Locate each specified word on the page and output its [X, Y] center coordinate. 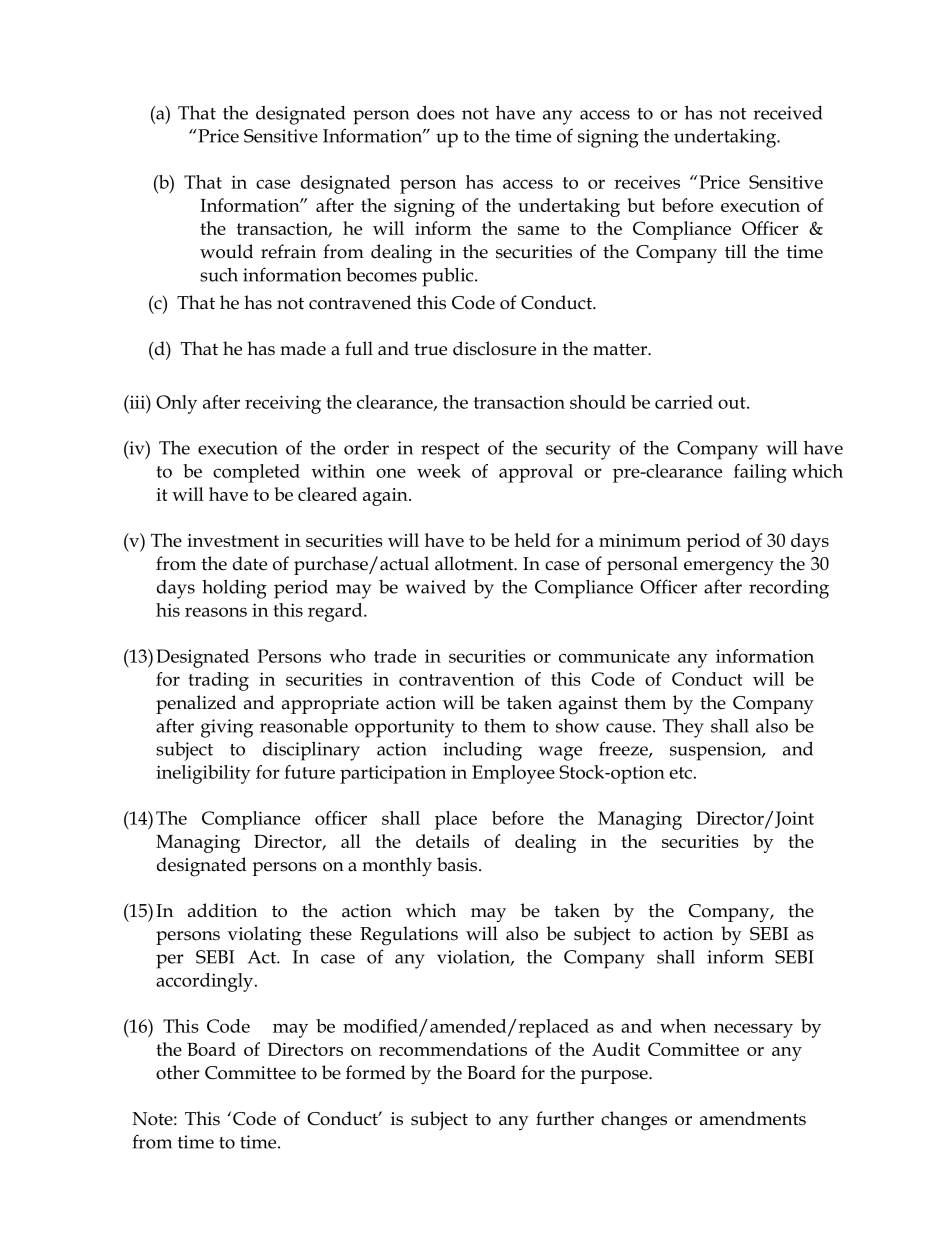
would [226, 251]
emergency [729, 568]
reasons [216, 612]
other [177, 1072]
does [436, 112]
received [787, 113]
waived [436, 586]
